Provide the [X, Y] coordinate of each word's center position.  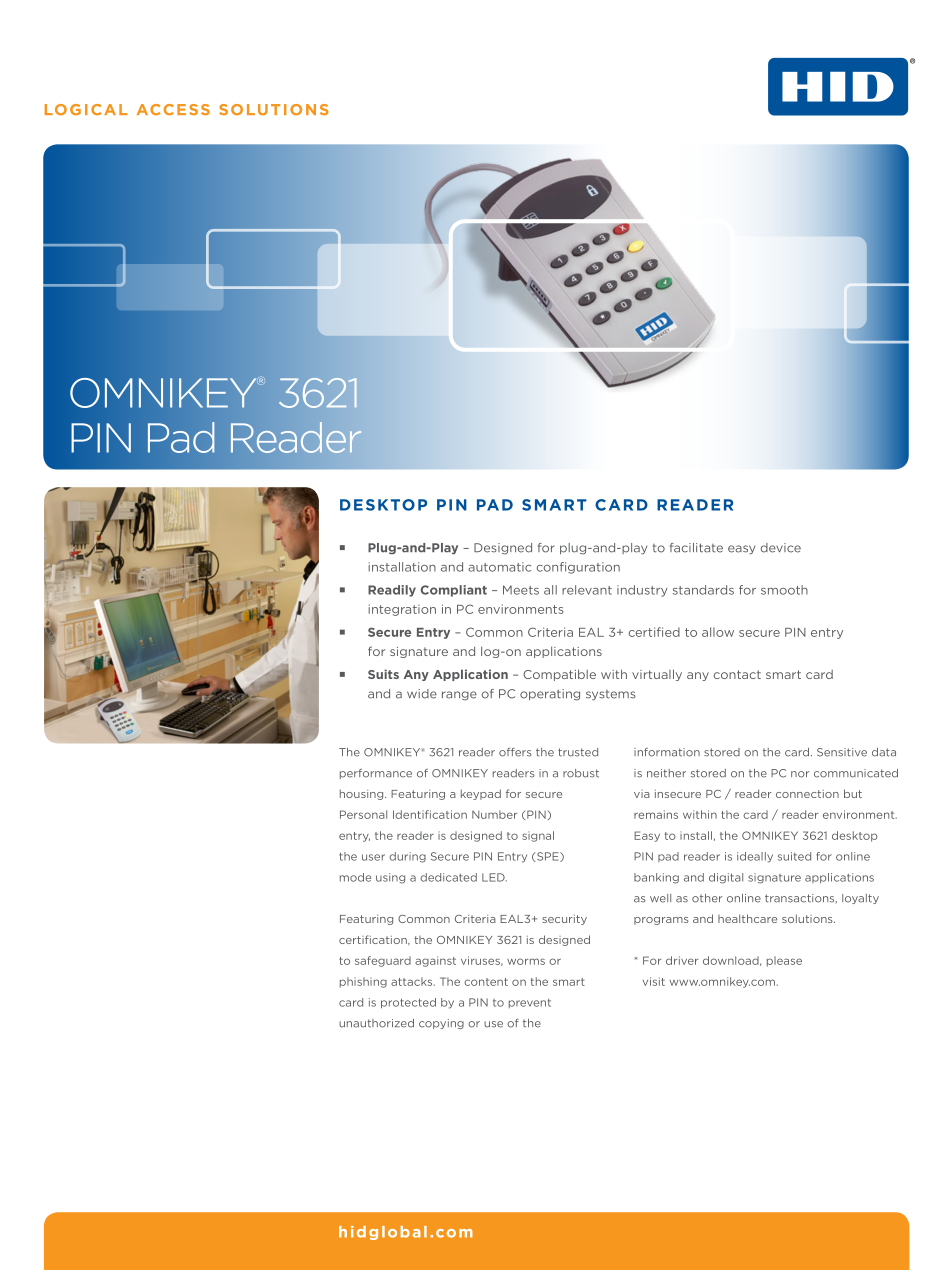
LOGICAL [86, 109]
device [781, 548]
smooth [784, 590]
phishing [363, 982]
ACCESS [173, 109]
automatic [499, 567]
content [486, 982]
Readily [392, 591]
